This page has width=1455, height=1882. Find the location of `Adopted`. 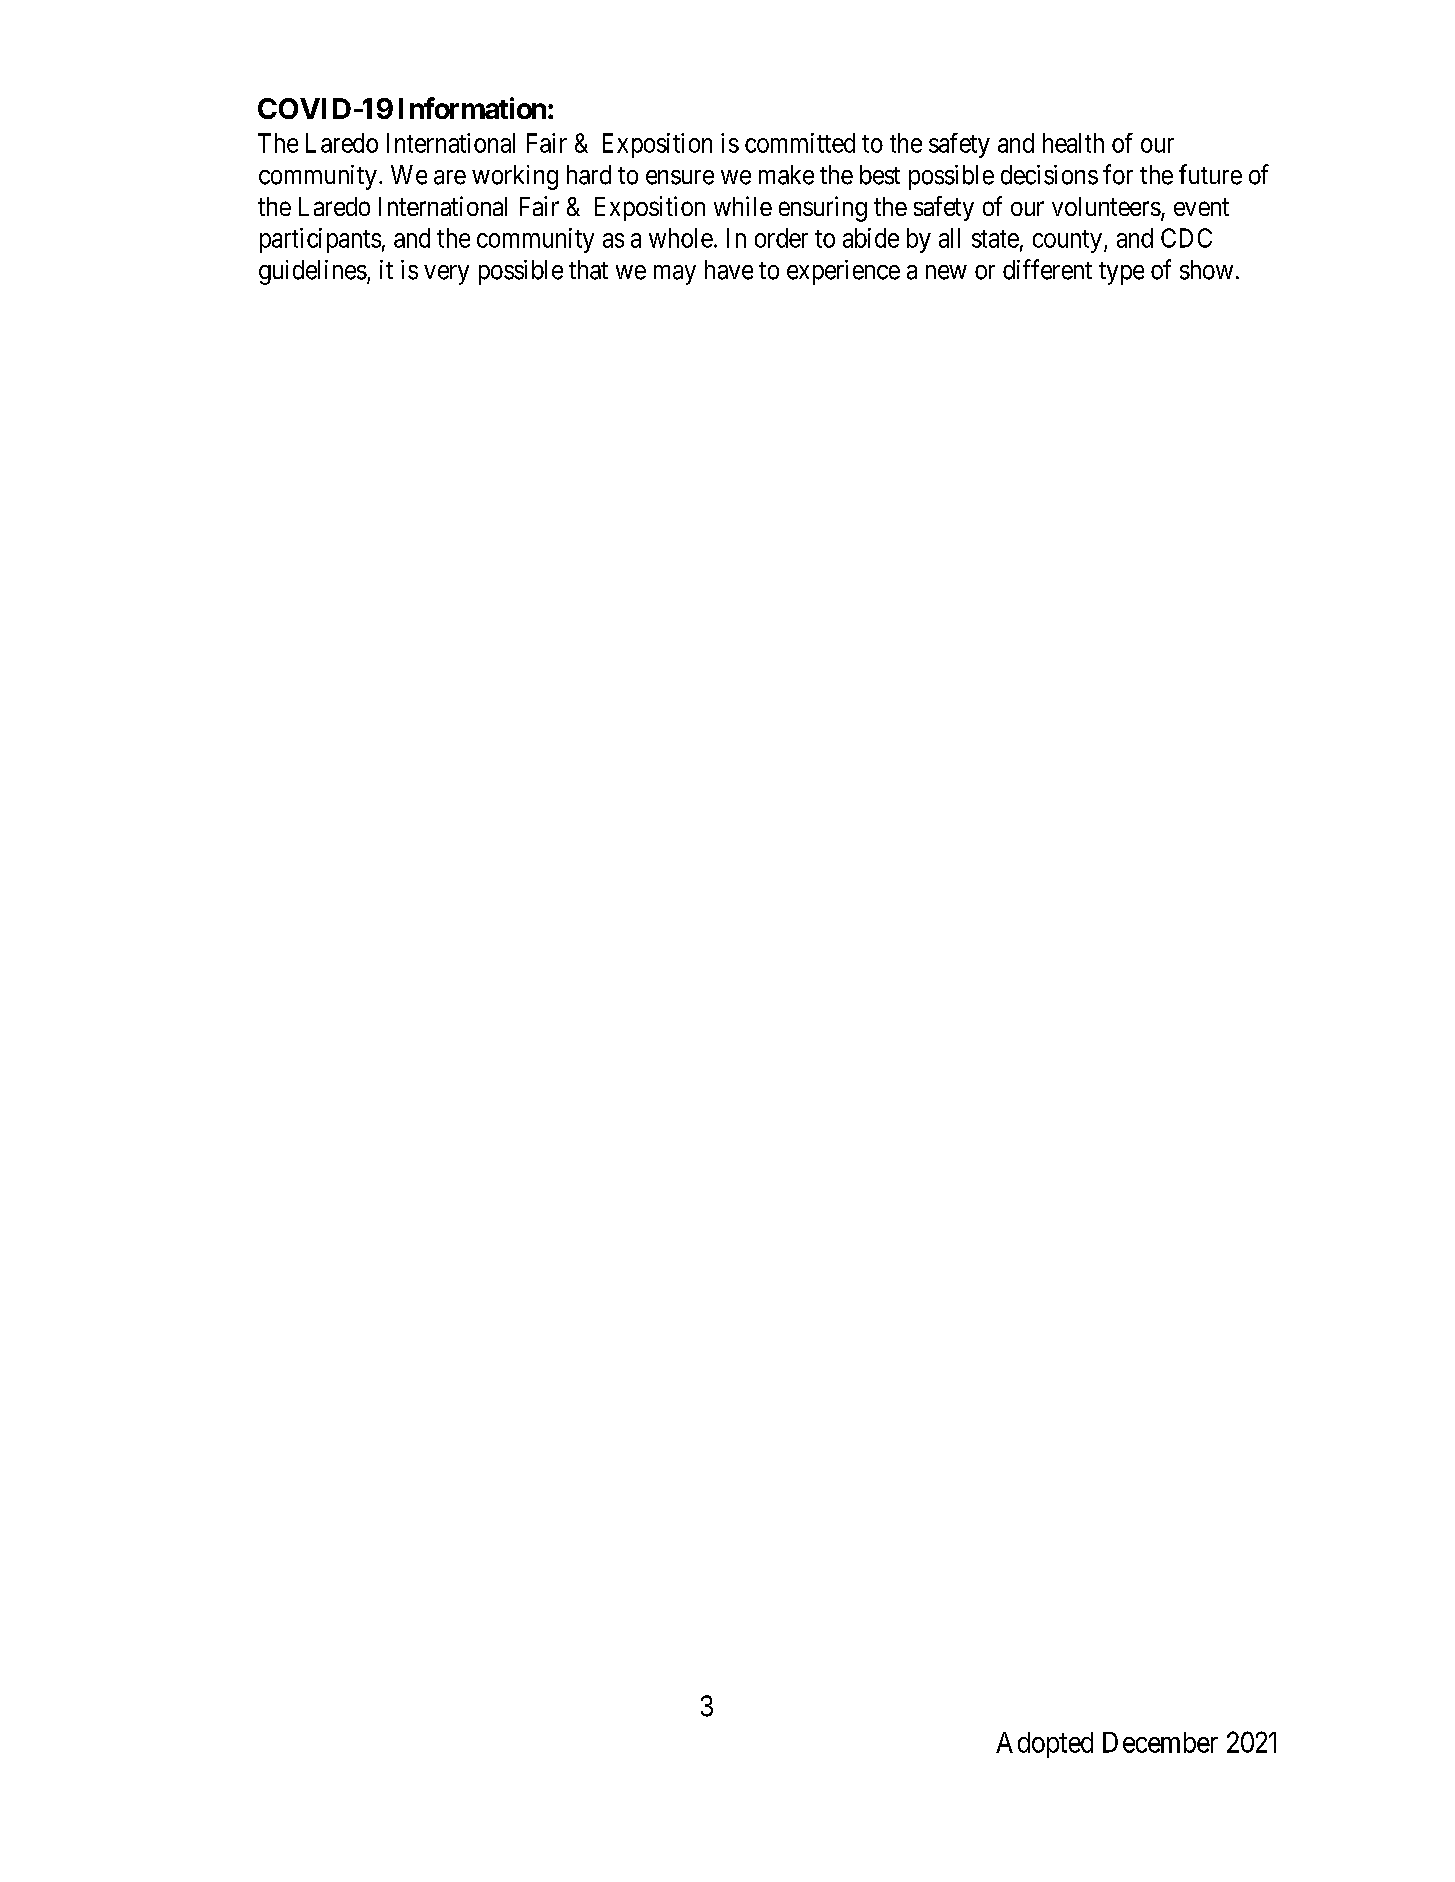

Adopted is located at coordinates (1044, 1745).
